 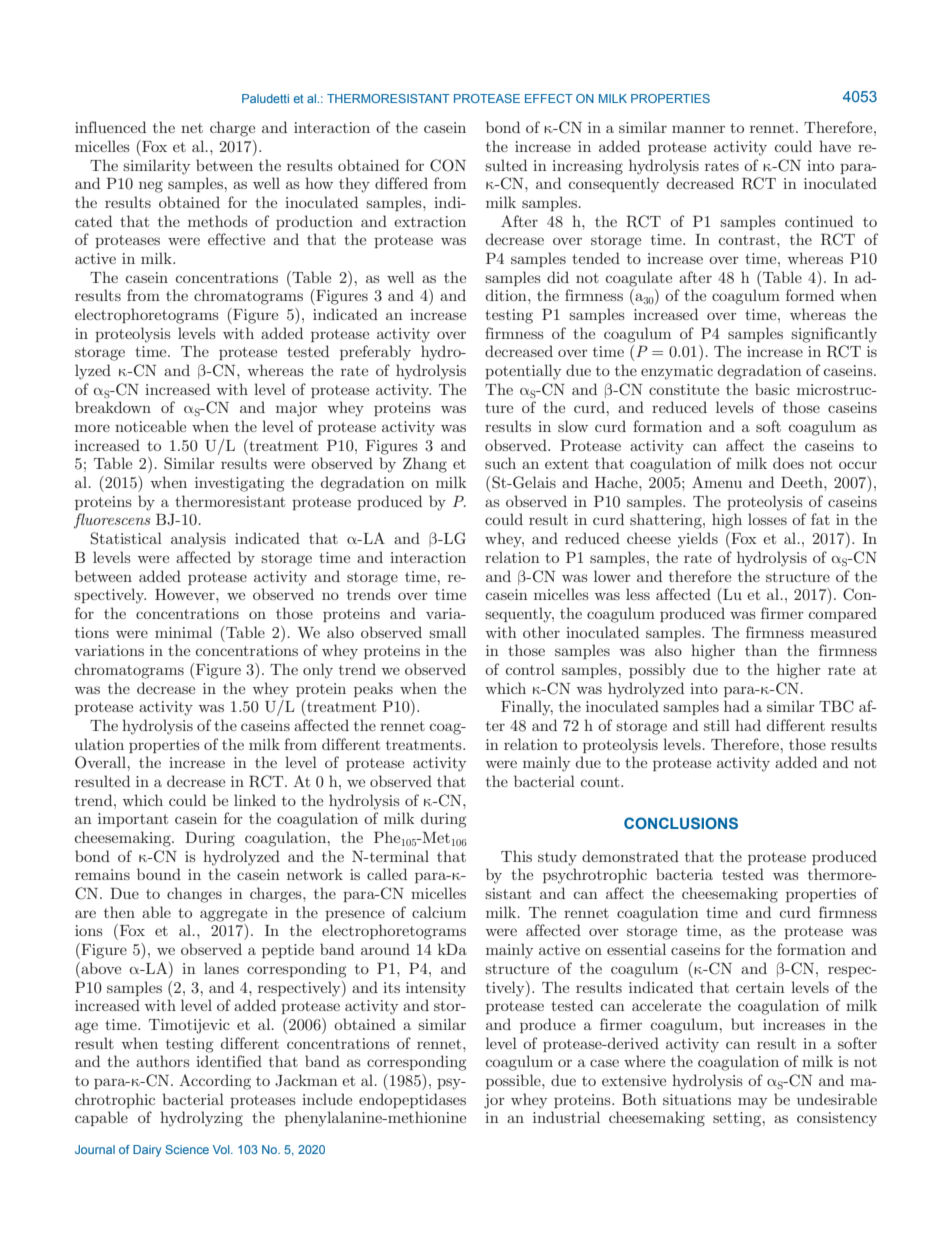 I want to click on differed, so click(x=401, y=183).
